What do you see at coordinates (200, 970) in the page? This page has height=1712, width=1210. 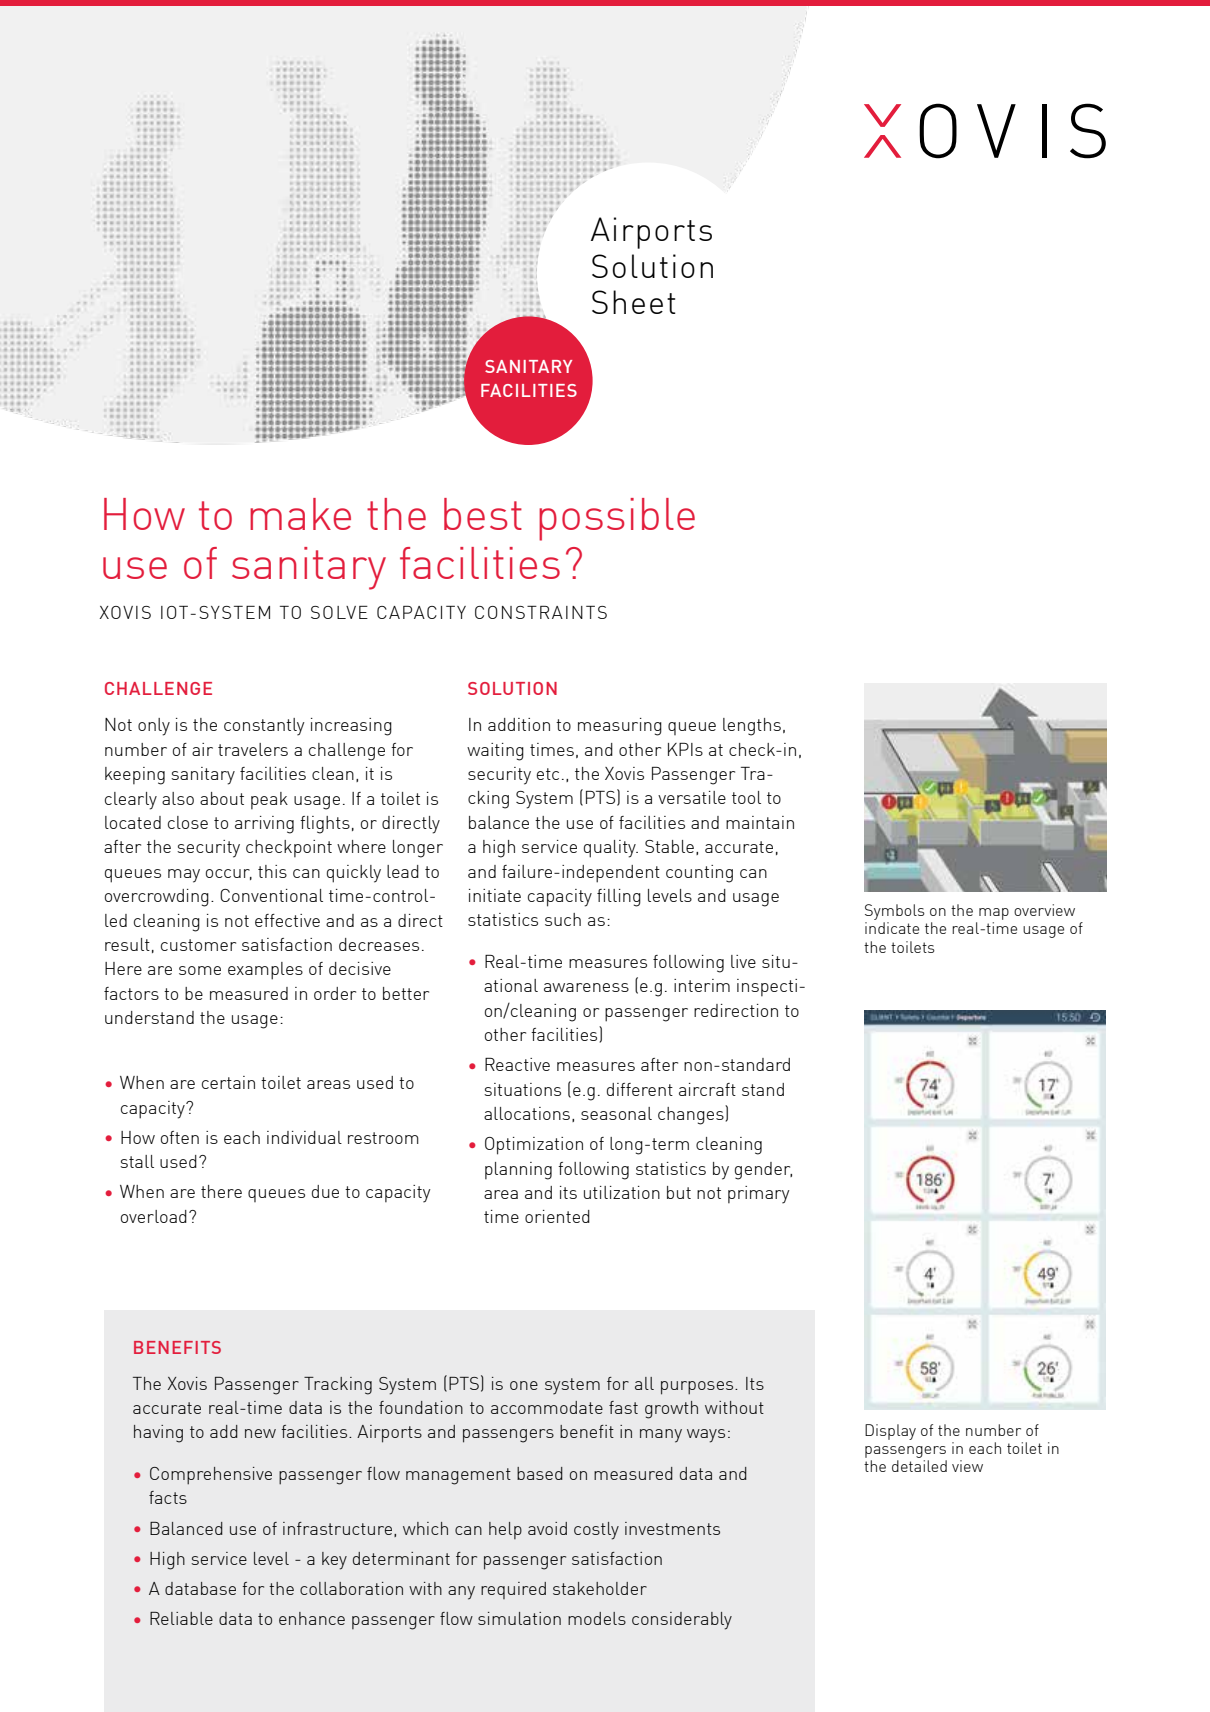 I see `some` at bounding box center [200, 970].
